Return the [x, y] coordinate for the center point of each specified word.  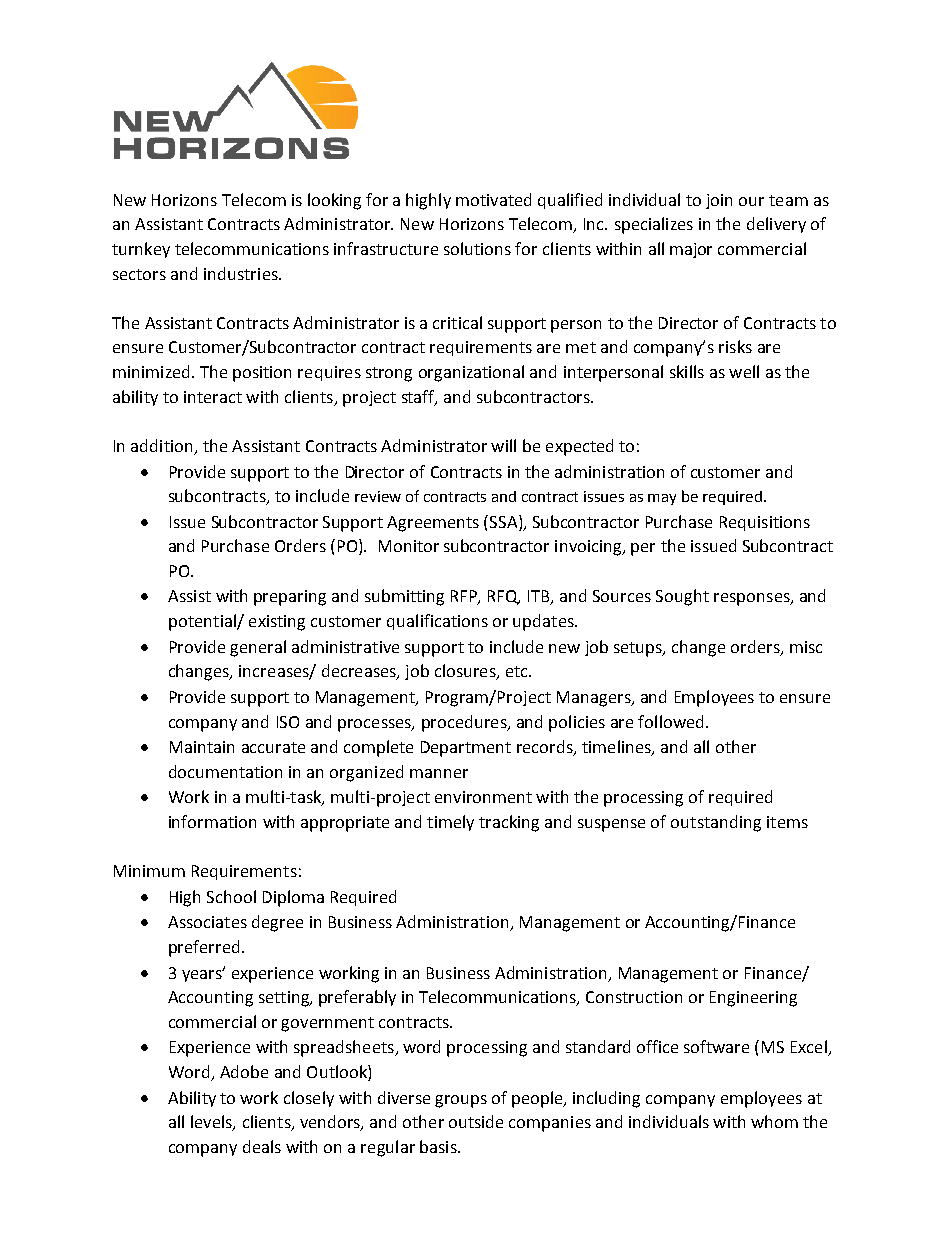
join [719, 201]
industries [242, 273]
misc [806, 647]
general [258, 648]
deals [262, 1146]
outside [476, 1121]
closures [466, 672]
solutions [477, 248]
